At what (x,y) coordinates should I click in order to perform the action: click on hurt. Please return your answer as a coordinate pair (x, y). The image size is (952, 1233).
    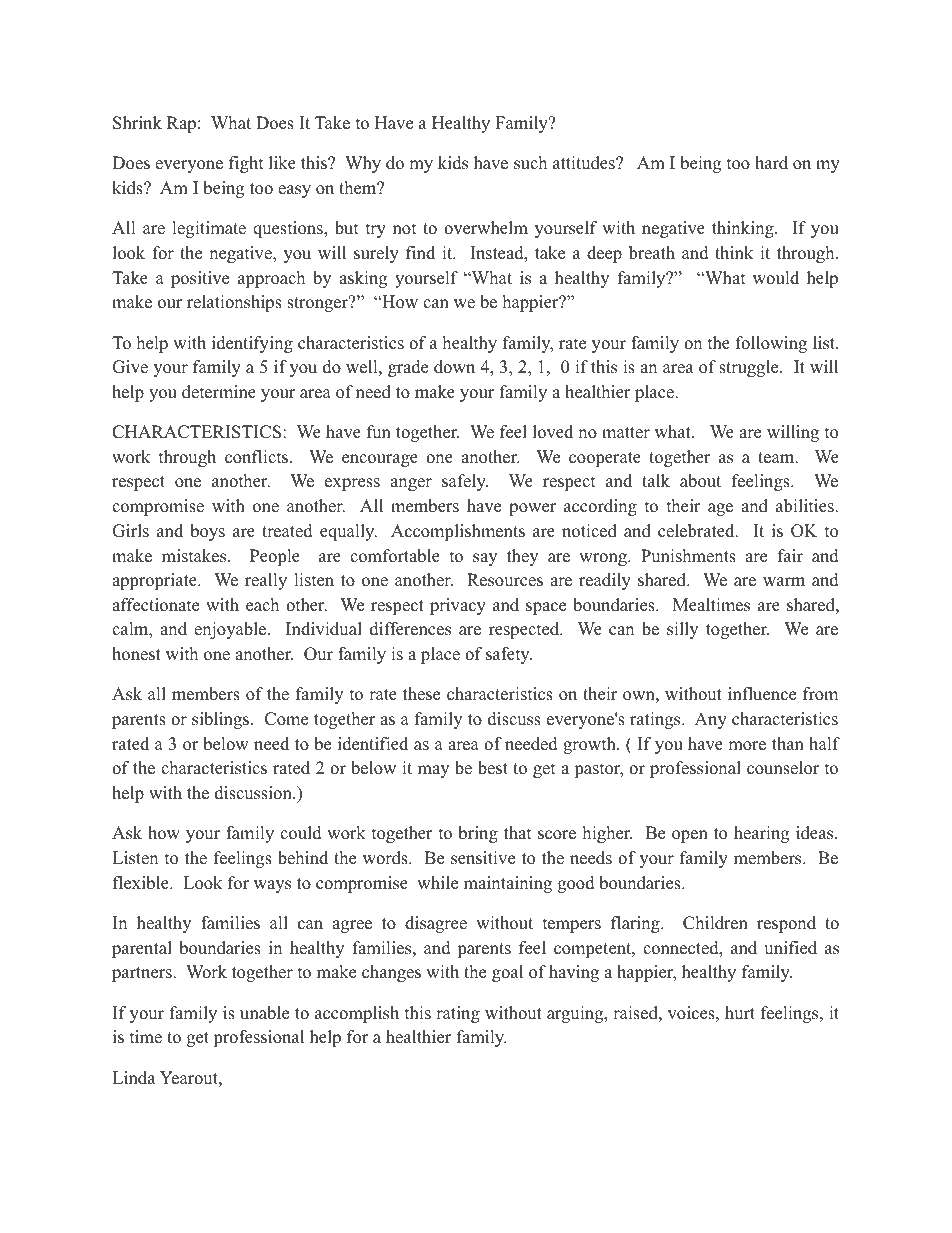
    Looking at the image, I should click on (740, 1013).
